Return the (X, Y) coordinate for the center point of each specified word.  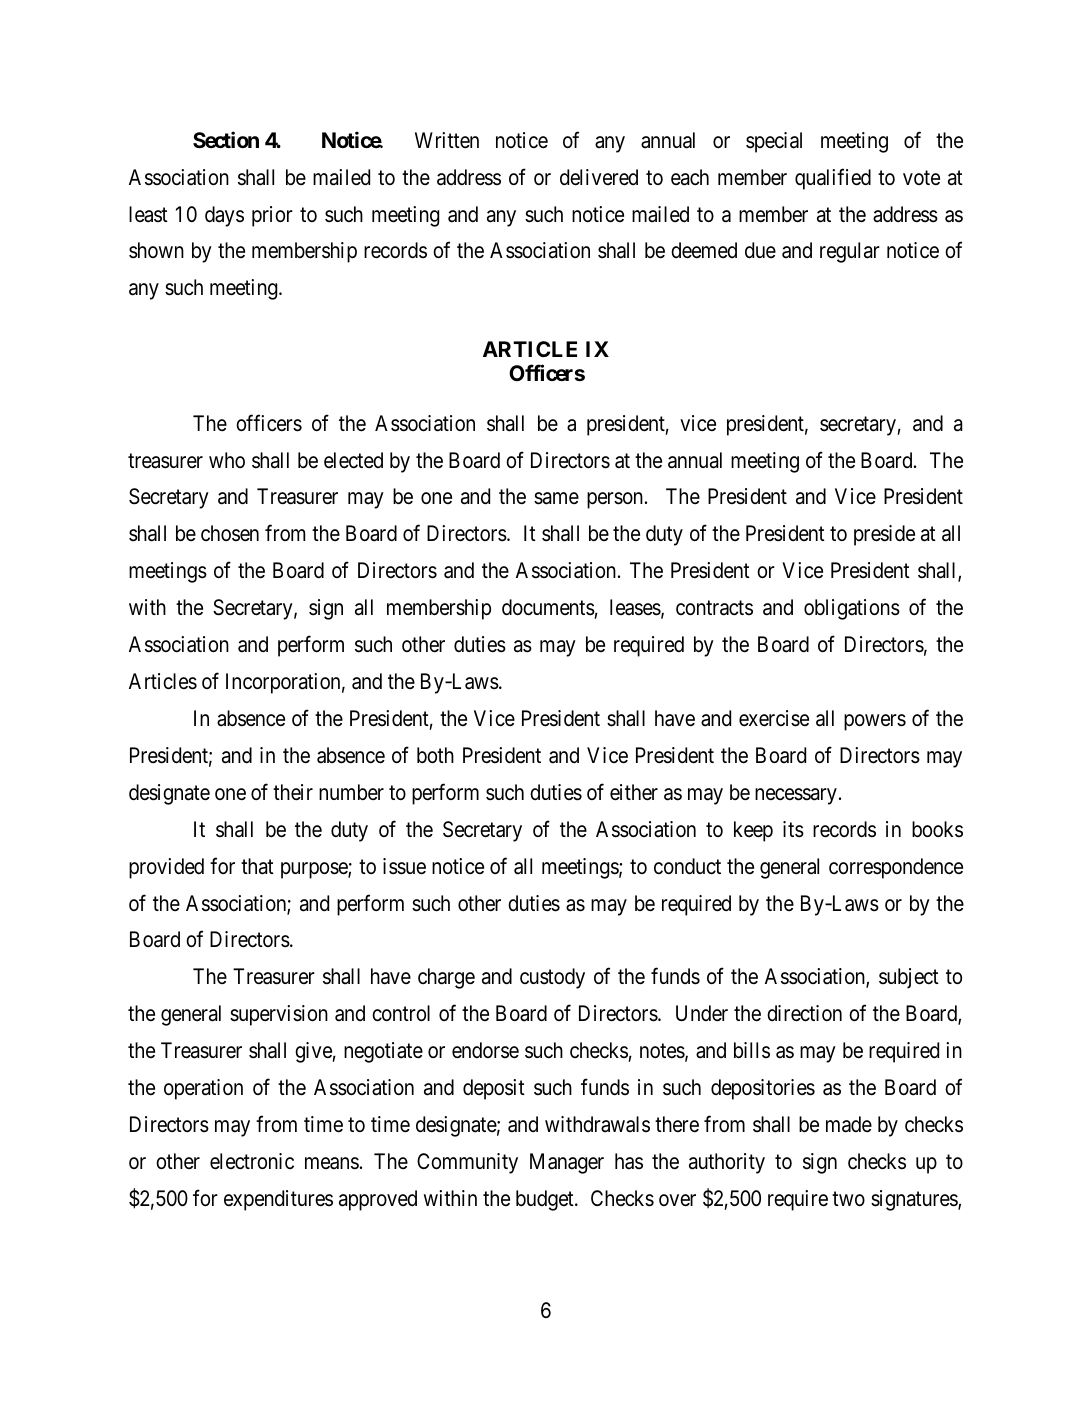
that (257, 866)
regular (850, 252)
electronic (252, 1161)
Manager (567, 1163)
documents (548, 607)
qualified (833, 179)
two (848, 1199)
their (293, 792)
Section (226, 139)
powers (875, 722)
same (556, 499)
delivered (599, 177)
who (227, 460)
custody (552, 978)
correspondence (896, 868)
